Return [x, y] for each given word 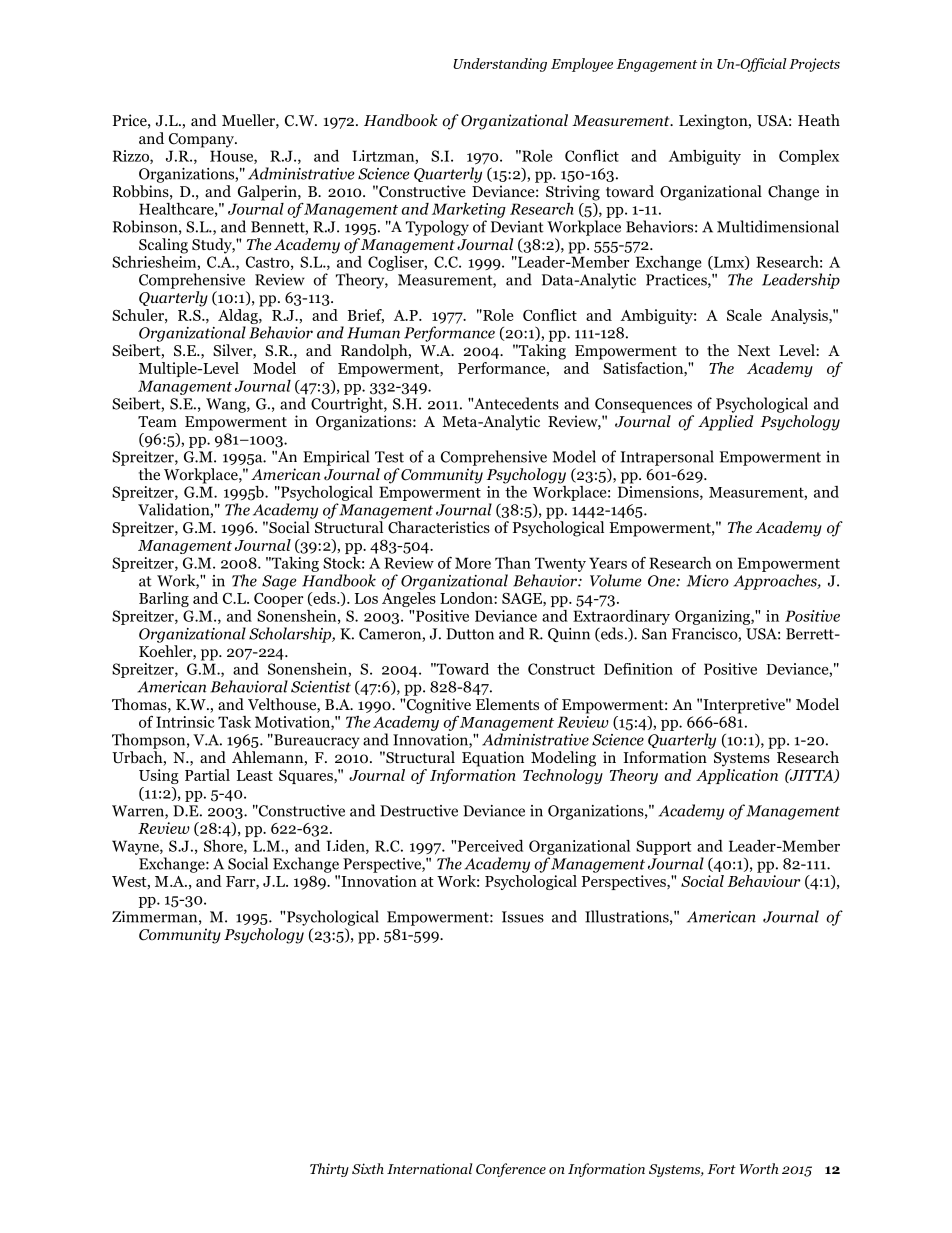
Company [202, 140]
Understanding [500, 65]
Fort [721, 1169]
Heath [819, 120]
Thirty [329, 1170]
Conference [511, 1170]
